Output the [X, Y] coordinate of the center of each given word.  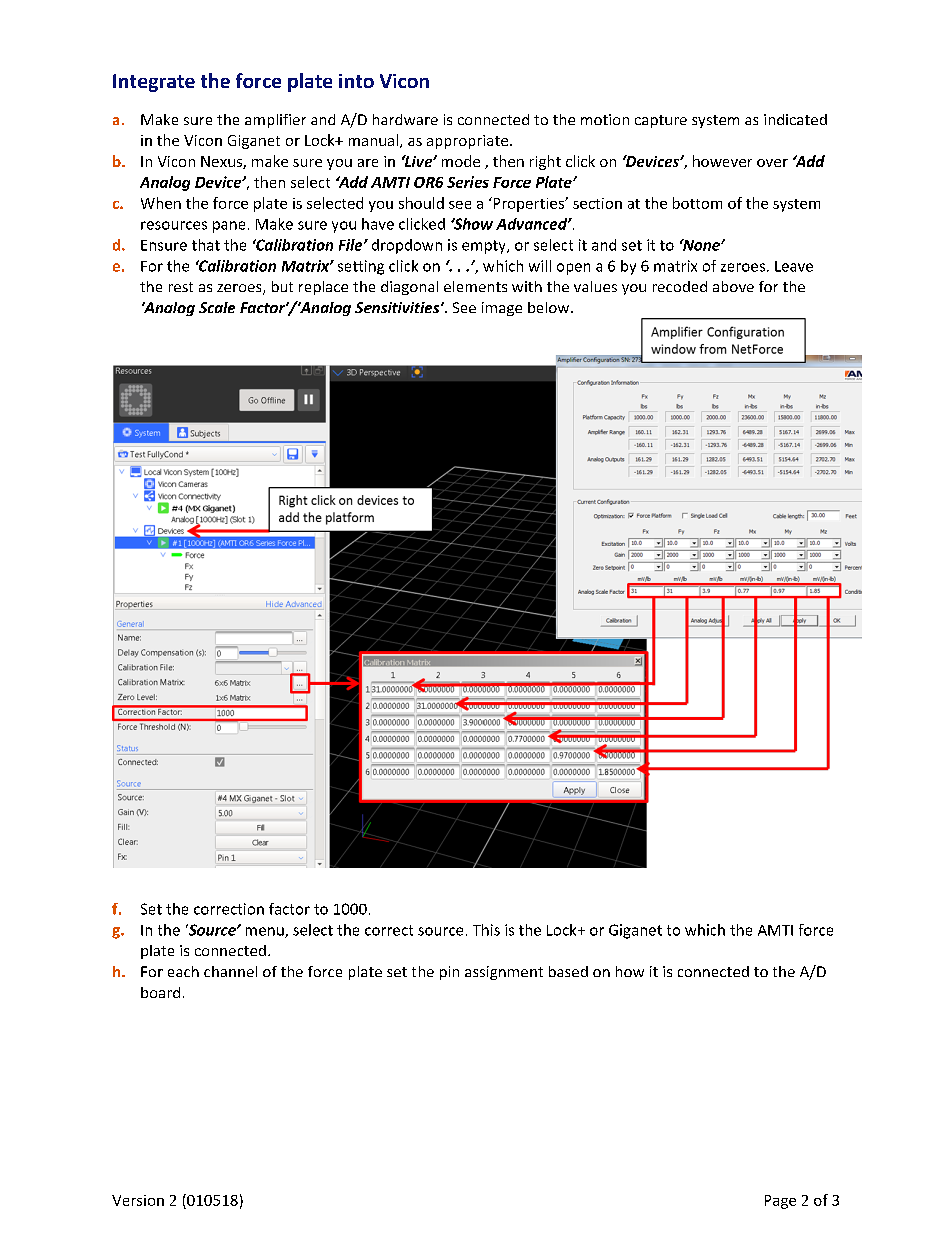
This [486, 930]
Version [138, 1200]
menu [266, 932]
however [722, 161]
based [568, 971]
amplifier [275, 121]
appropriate [467, 142]
